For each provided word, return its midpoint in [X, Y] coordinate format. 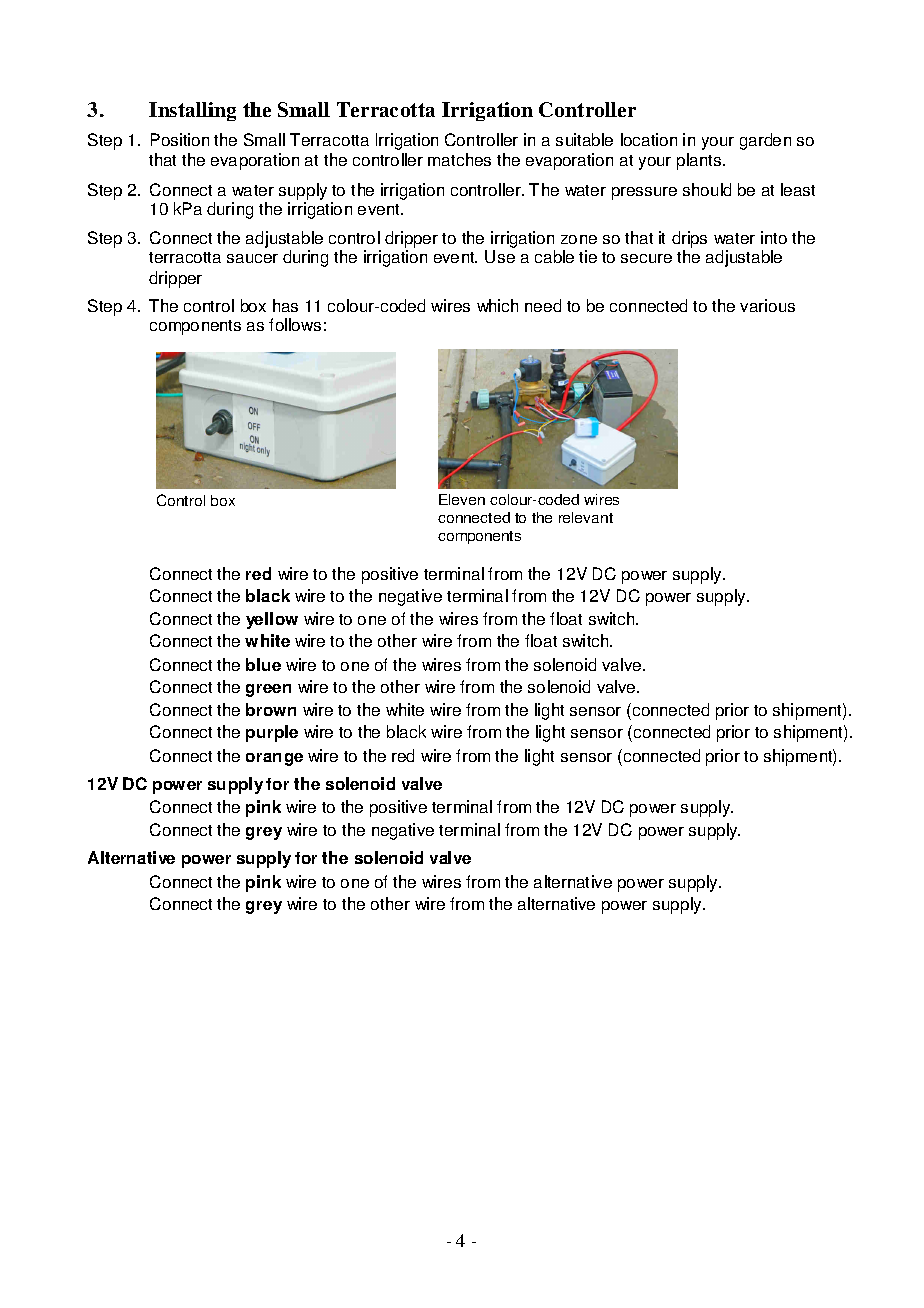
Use [500, 256]
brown [271, 709]
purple [272, 733]
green [268, 690]
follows [295, 324]
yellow [272, 620]
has [285, 305]
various [767, 305]
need [543, 305]
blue [263, 664]
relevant [586, 517]
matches [459, 159]
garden [765, 141]
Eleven [462, 499]
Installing [192, 111]
